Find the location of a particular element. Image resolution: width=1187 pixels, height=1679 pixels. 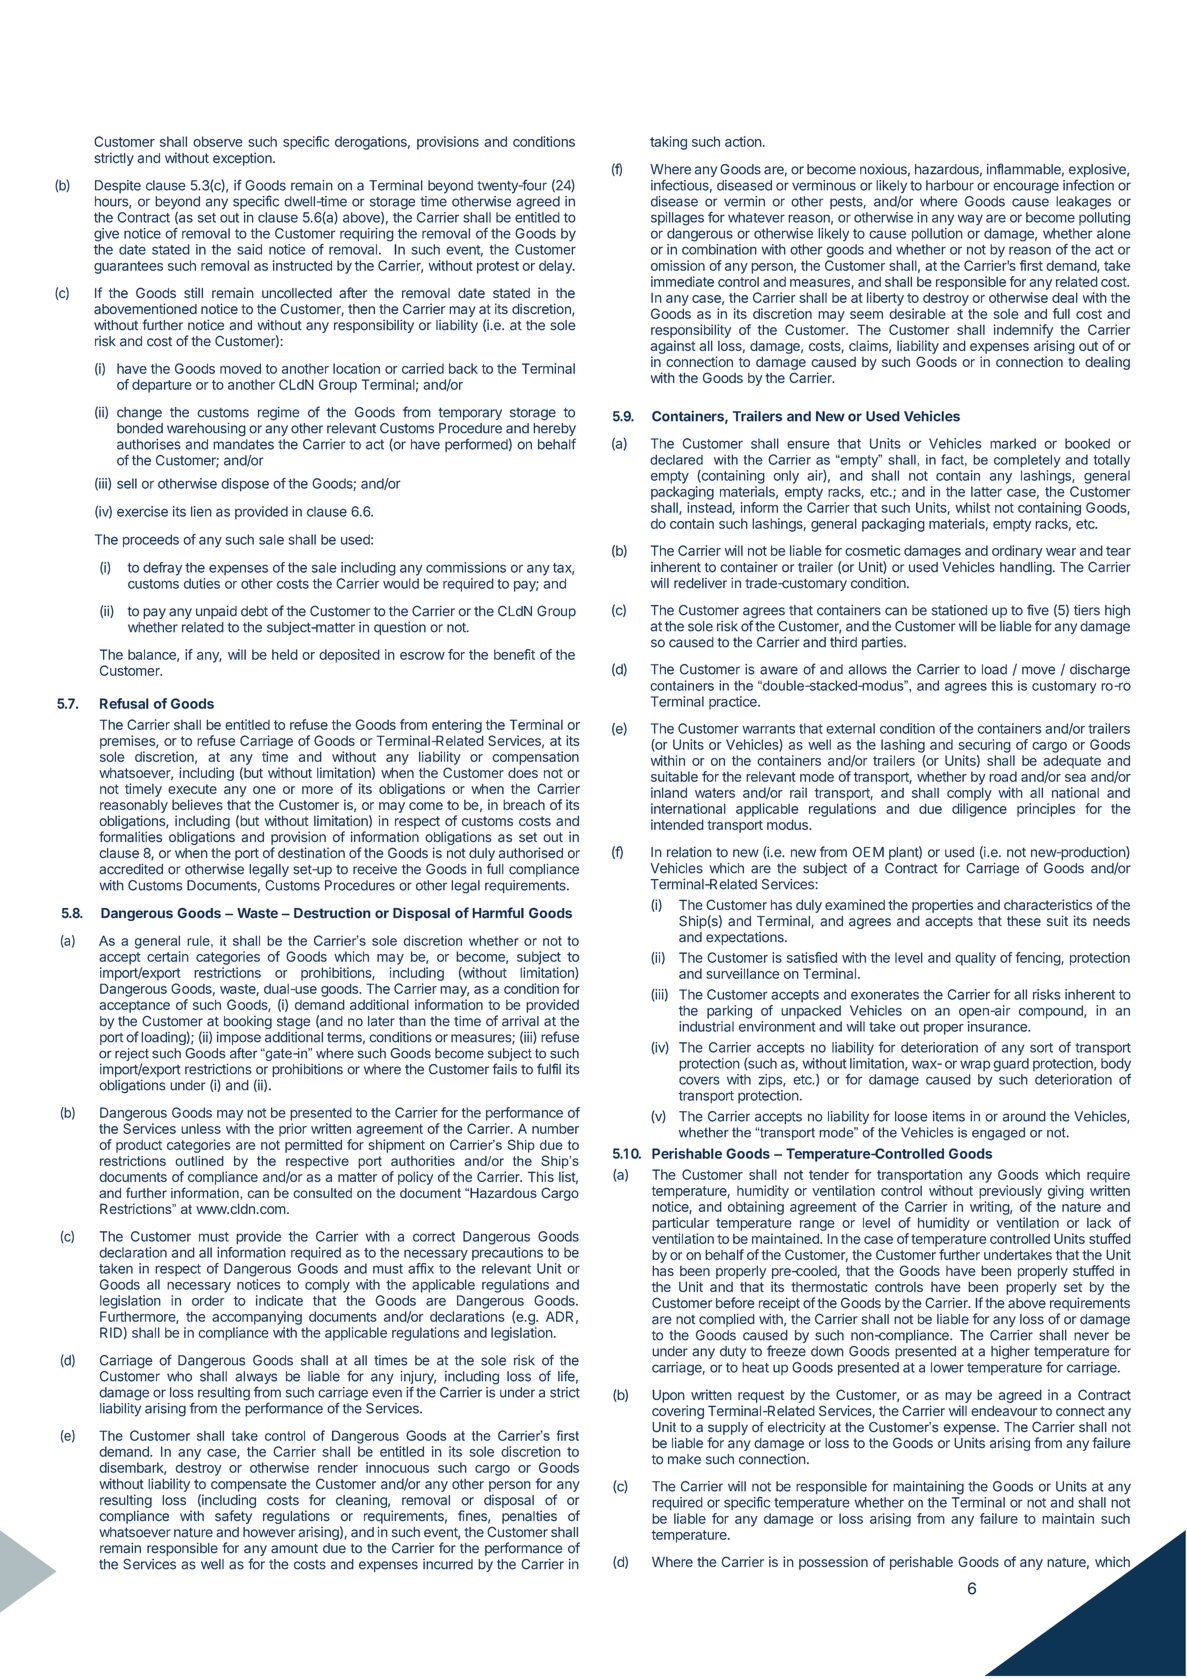

penalties is located at coordinates (529, 1517).
